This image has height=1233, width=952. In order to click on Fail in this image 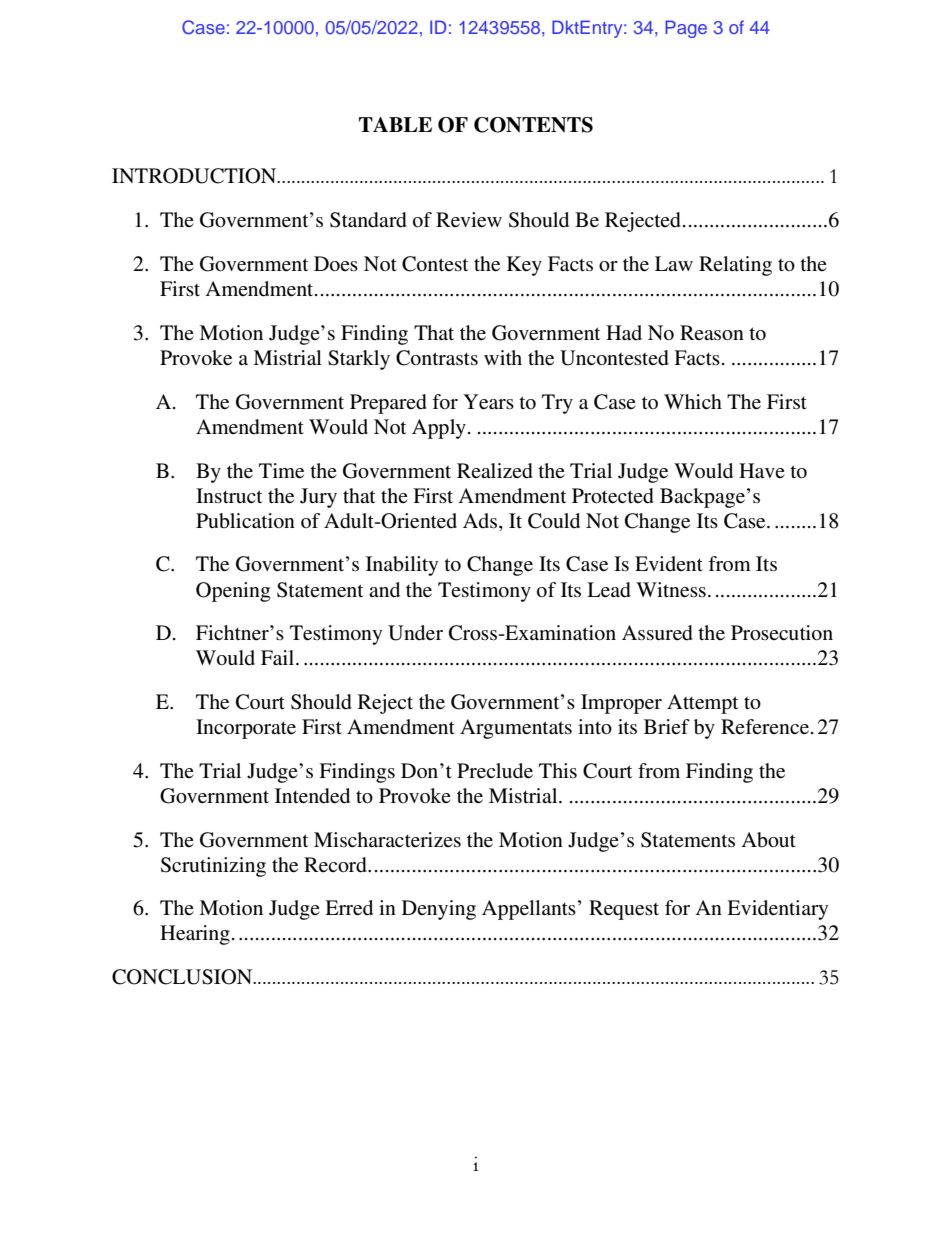, I will do `click(279, 657)`.
